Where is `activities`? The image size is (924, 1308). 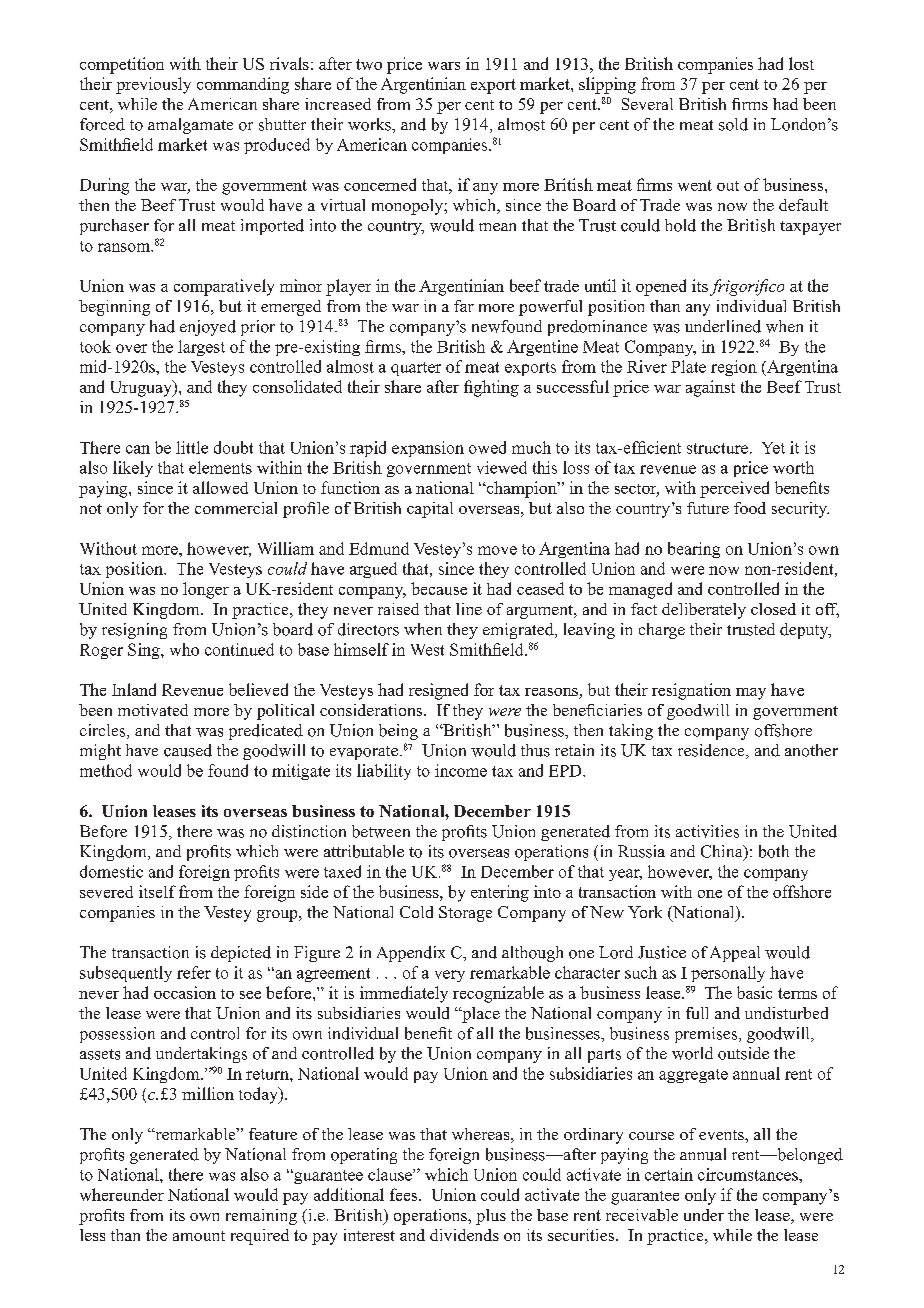 activities is located at coordinates (707, 831).
